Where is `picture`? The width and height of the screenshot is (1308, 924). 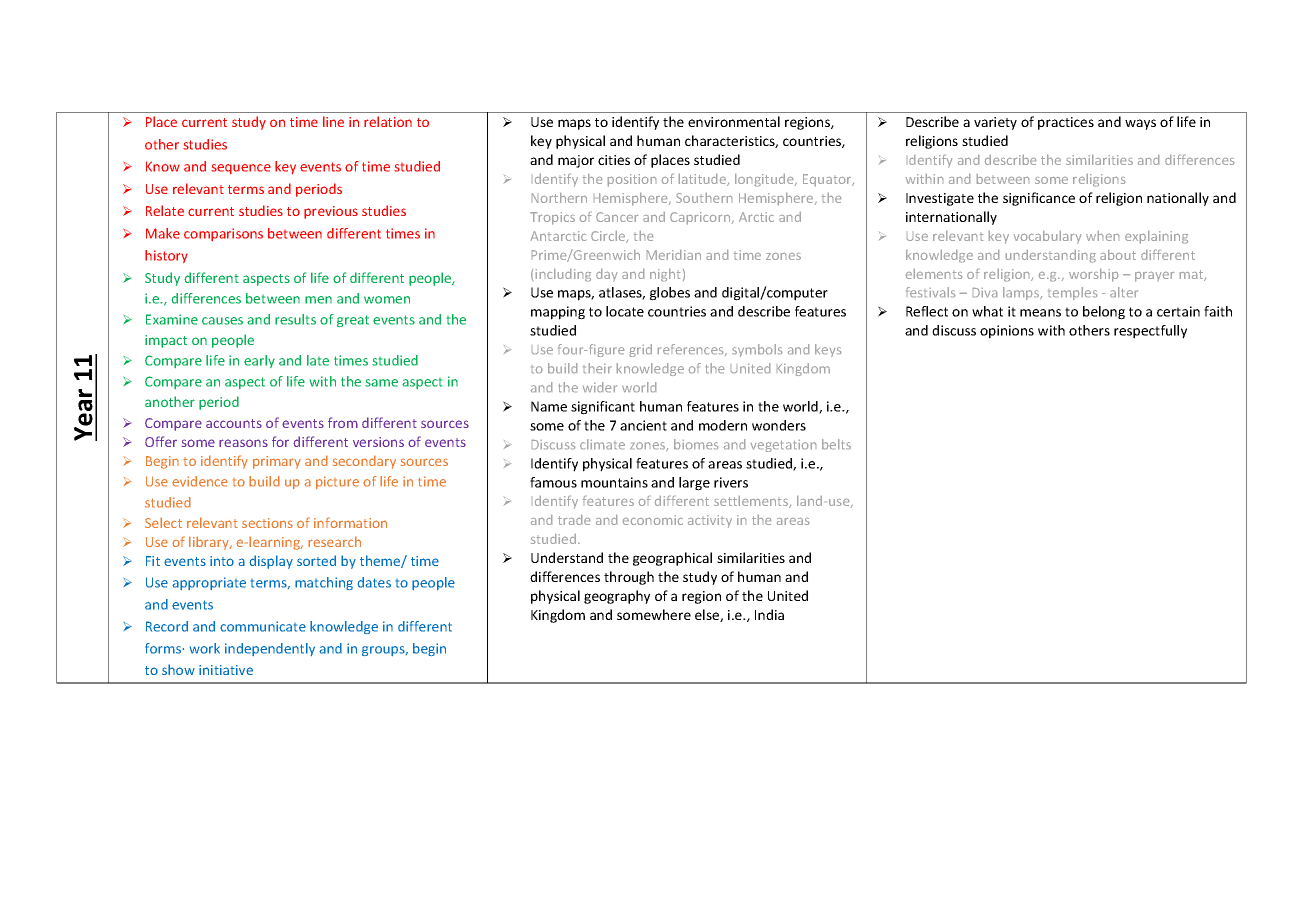
picture is located at coordinates (337, 482).
